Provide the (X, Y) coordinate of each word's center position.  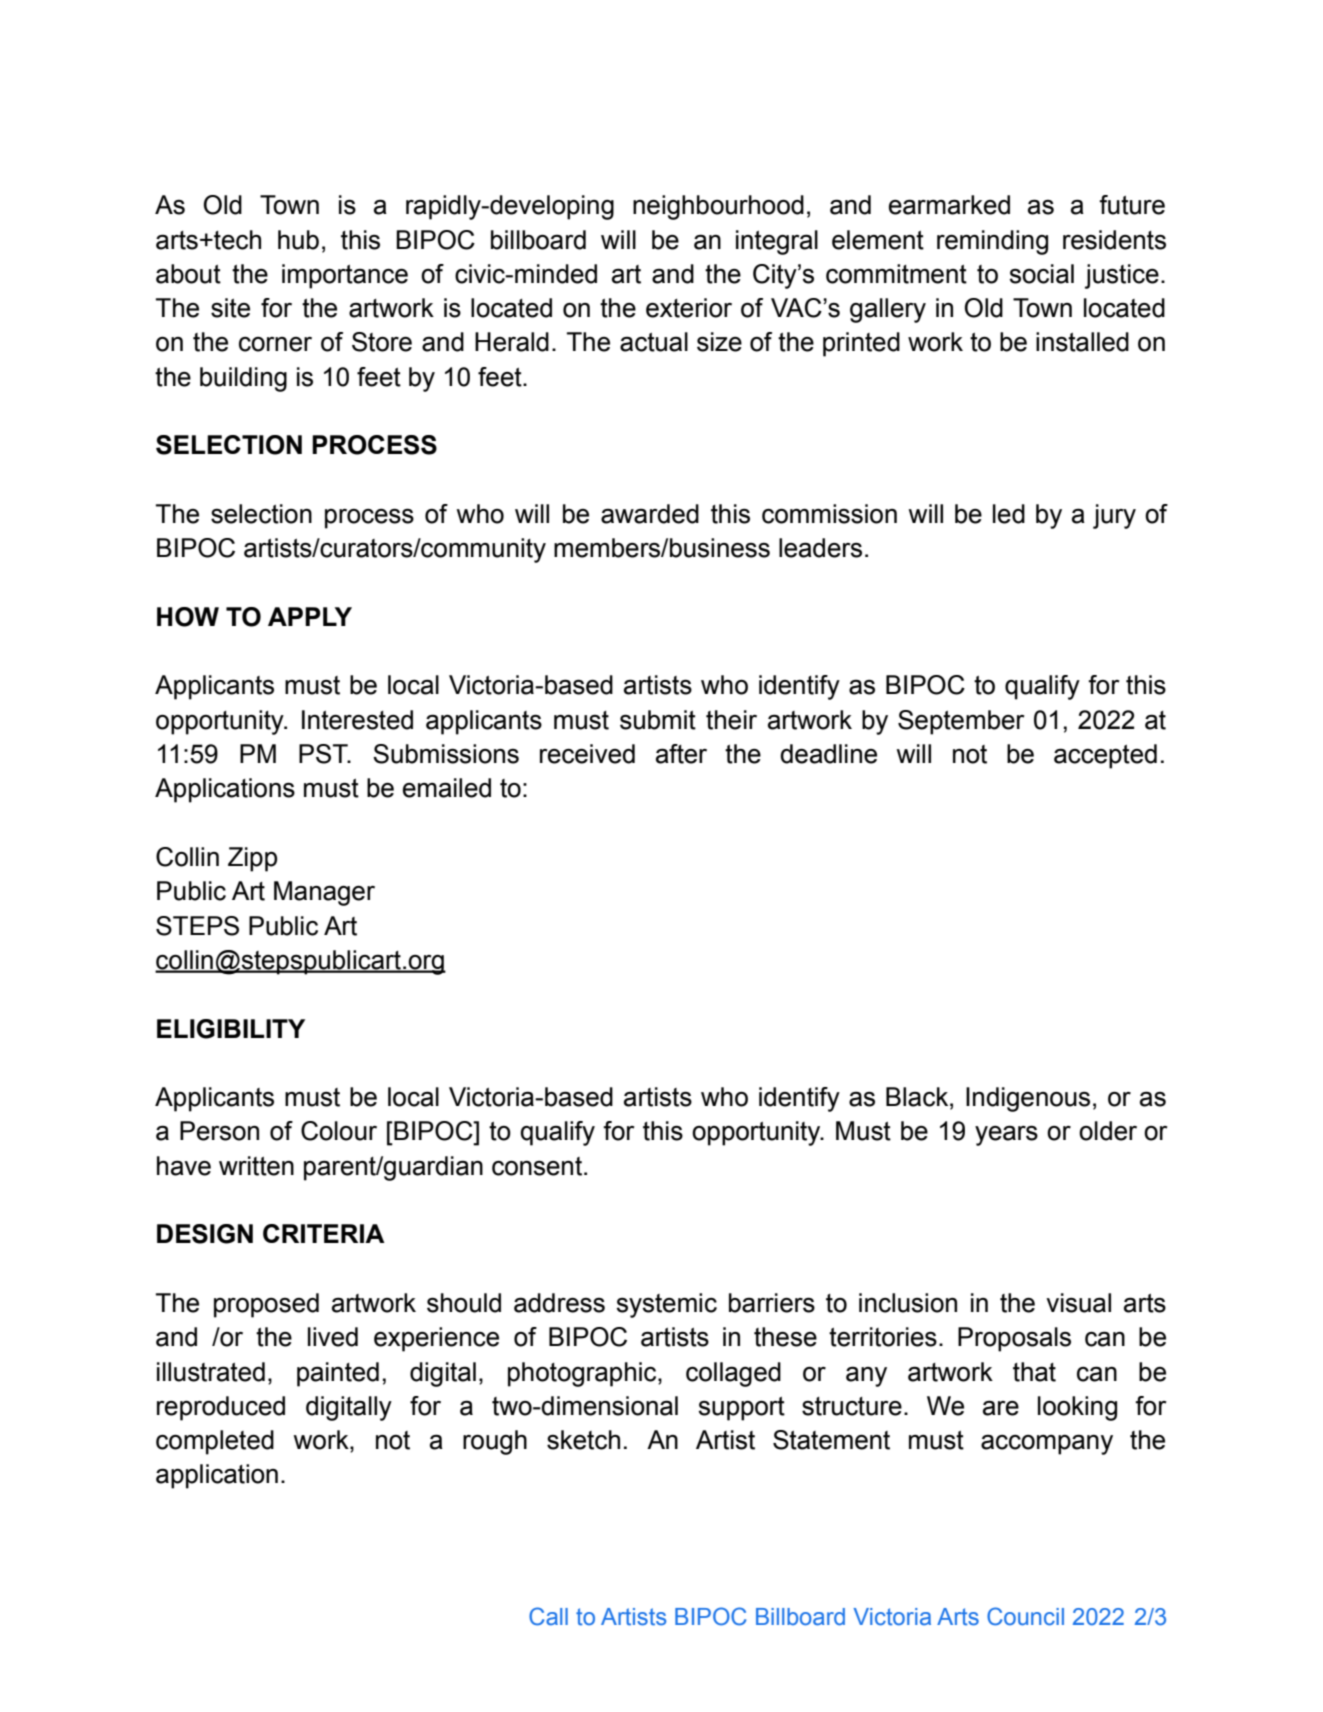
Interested (357, 720)
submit (658, 720)
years (1006, 1135)
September (961, 722)
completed (215, 1442)
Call (548, 1616)
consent (538, 1166)
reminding (992, 242)
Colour (339, 1131)
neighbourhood (718, 207)
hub (298, 240)
